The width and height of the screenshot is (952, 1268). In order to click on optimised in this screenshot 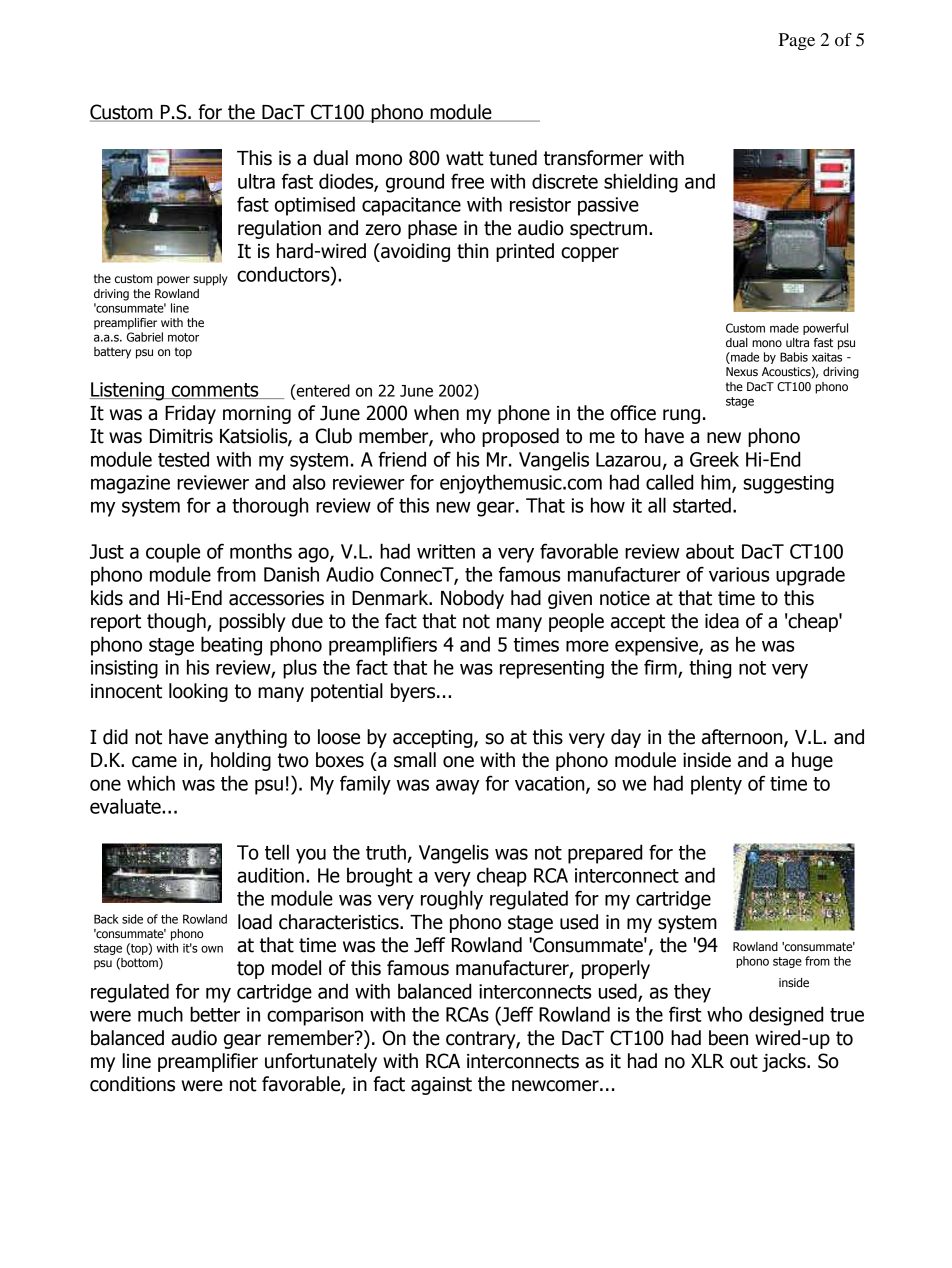, I will do `click(315, 206)`.
